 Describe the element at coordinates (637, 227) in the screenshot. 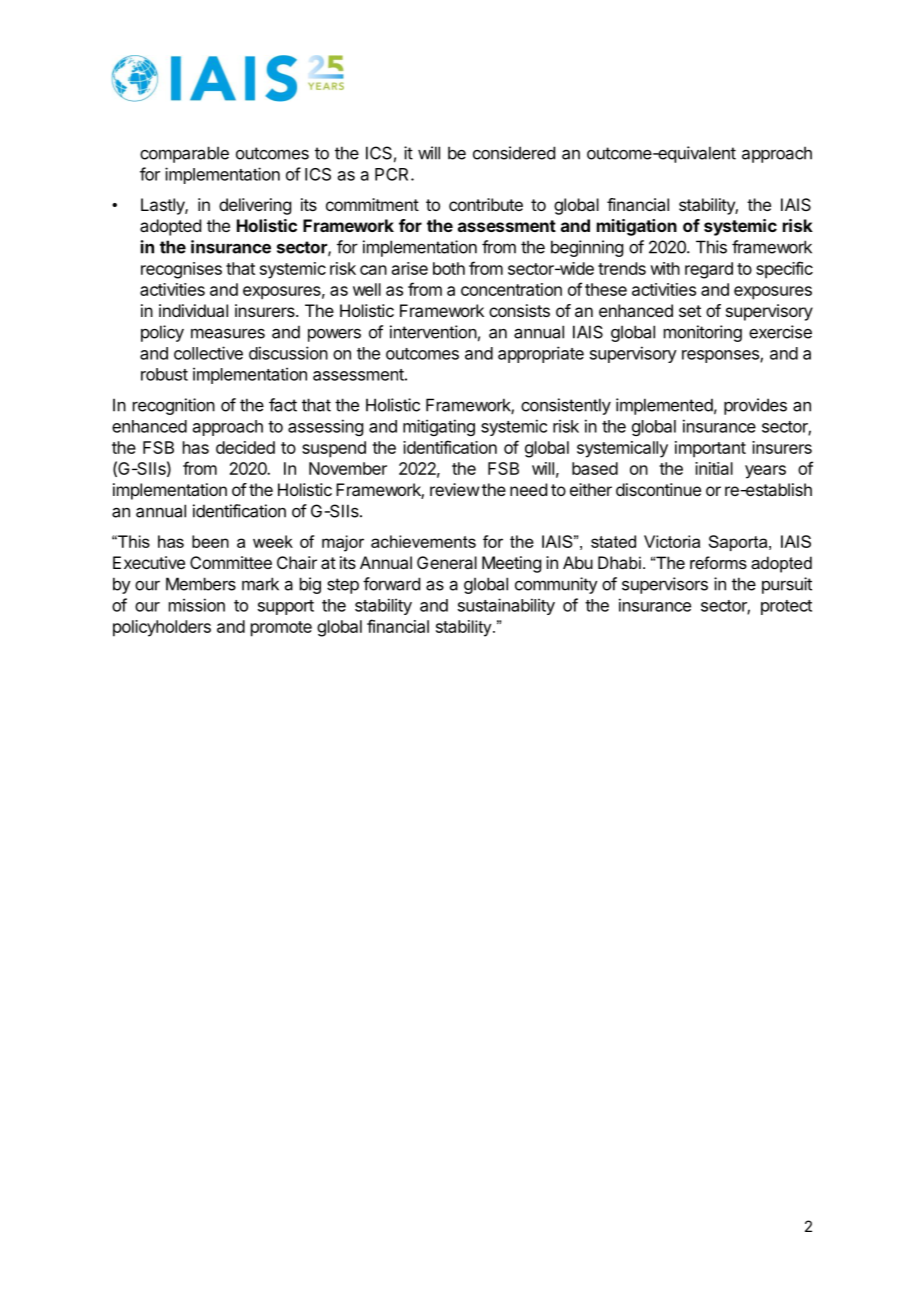

I see `mitigation` at that location.
